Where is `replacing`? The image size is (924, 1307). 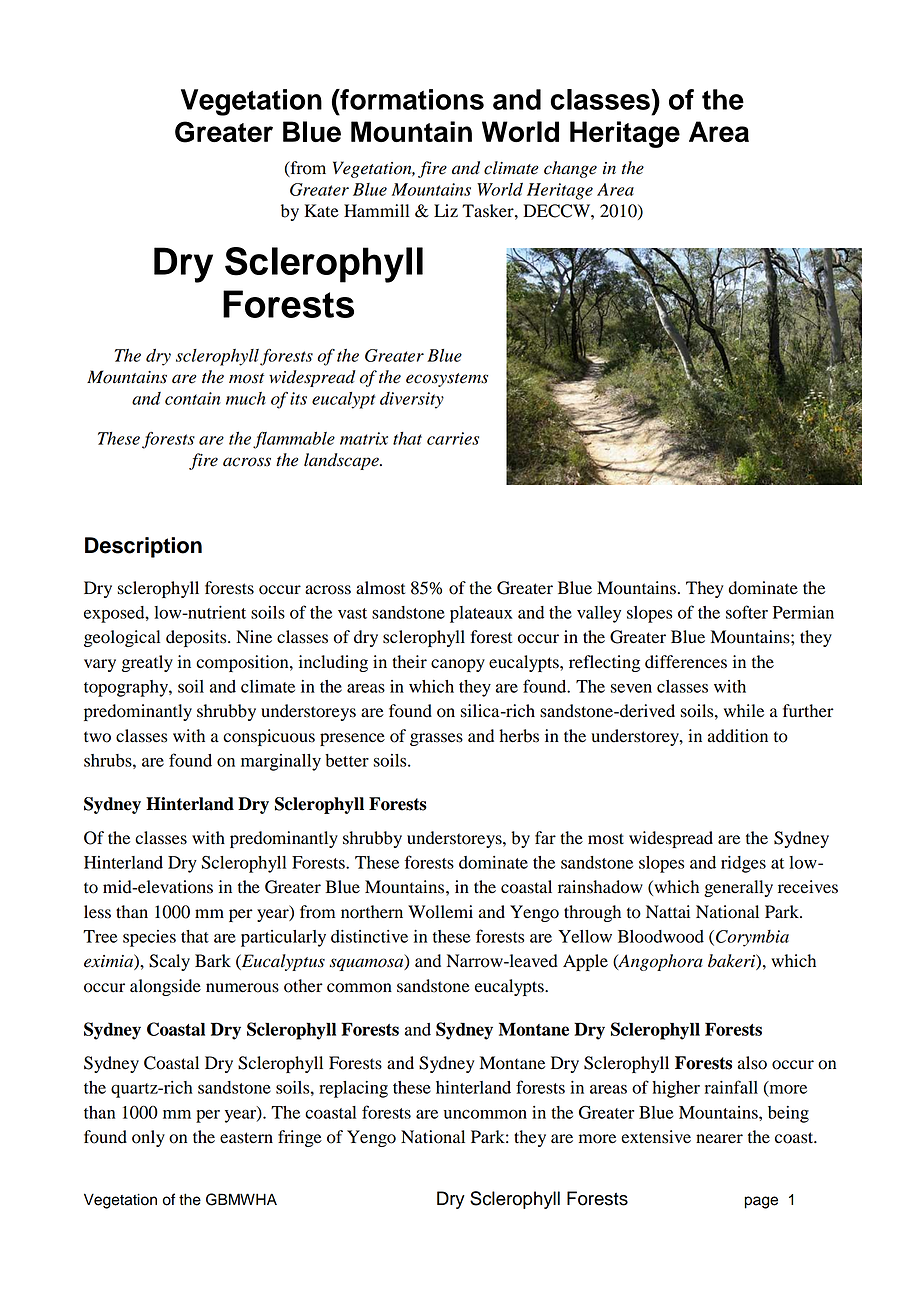
replacing is located at coordinates (353, 1089).
